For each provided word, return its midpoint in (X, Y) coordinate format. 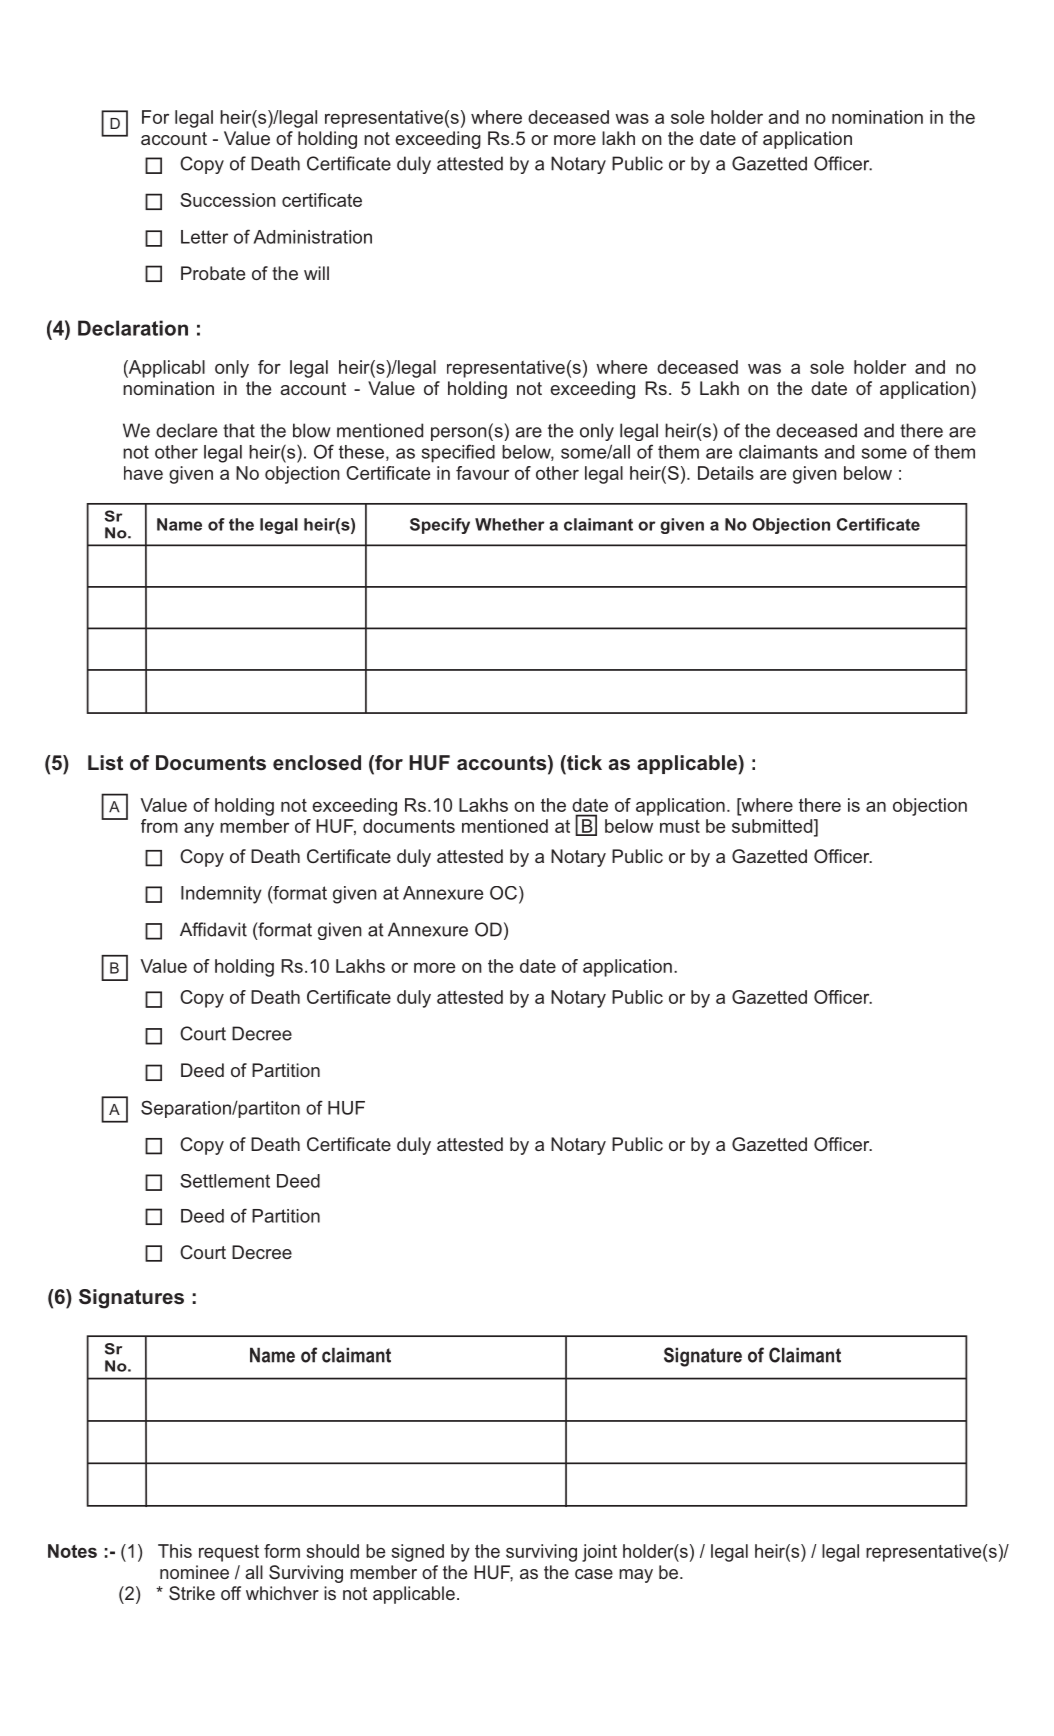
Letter (204, 237)
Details (726, 473)
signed (418, 1553)
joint (599, 1553)
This (175, 1551)
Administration (313, 237)
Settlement (225, 1181)
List (105, 763)
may (636, 1576)
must (680, 826)
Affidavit (213, 929)
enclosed (317, 762)
